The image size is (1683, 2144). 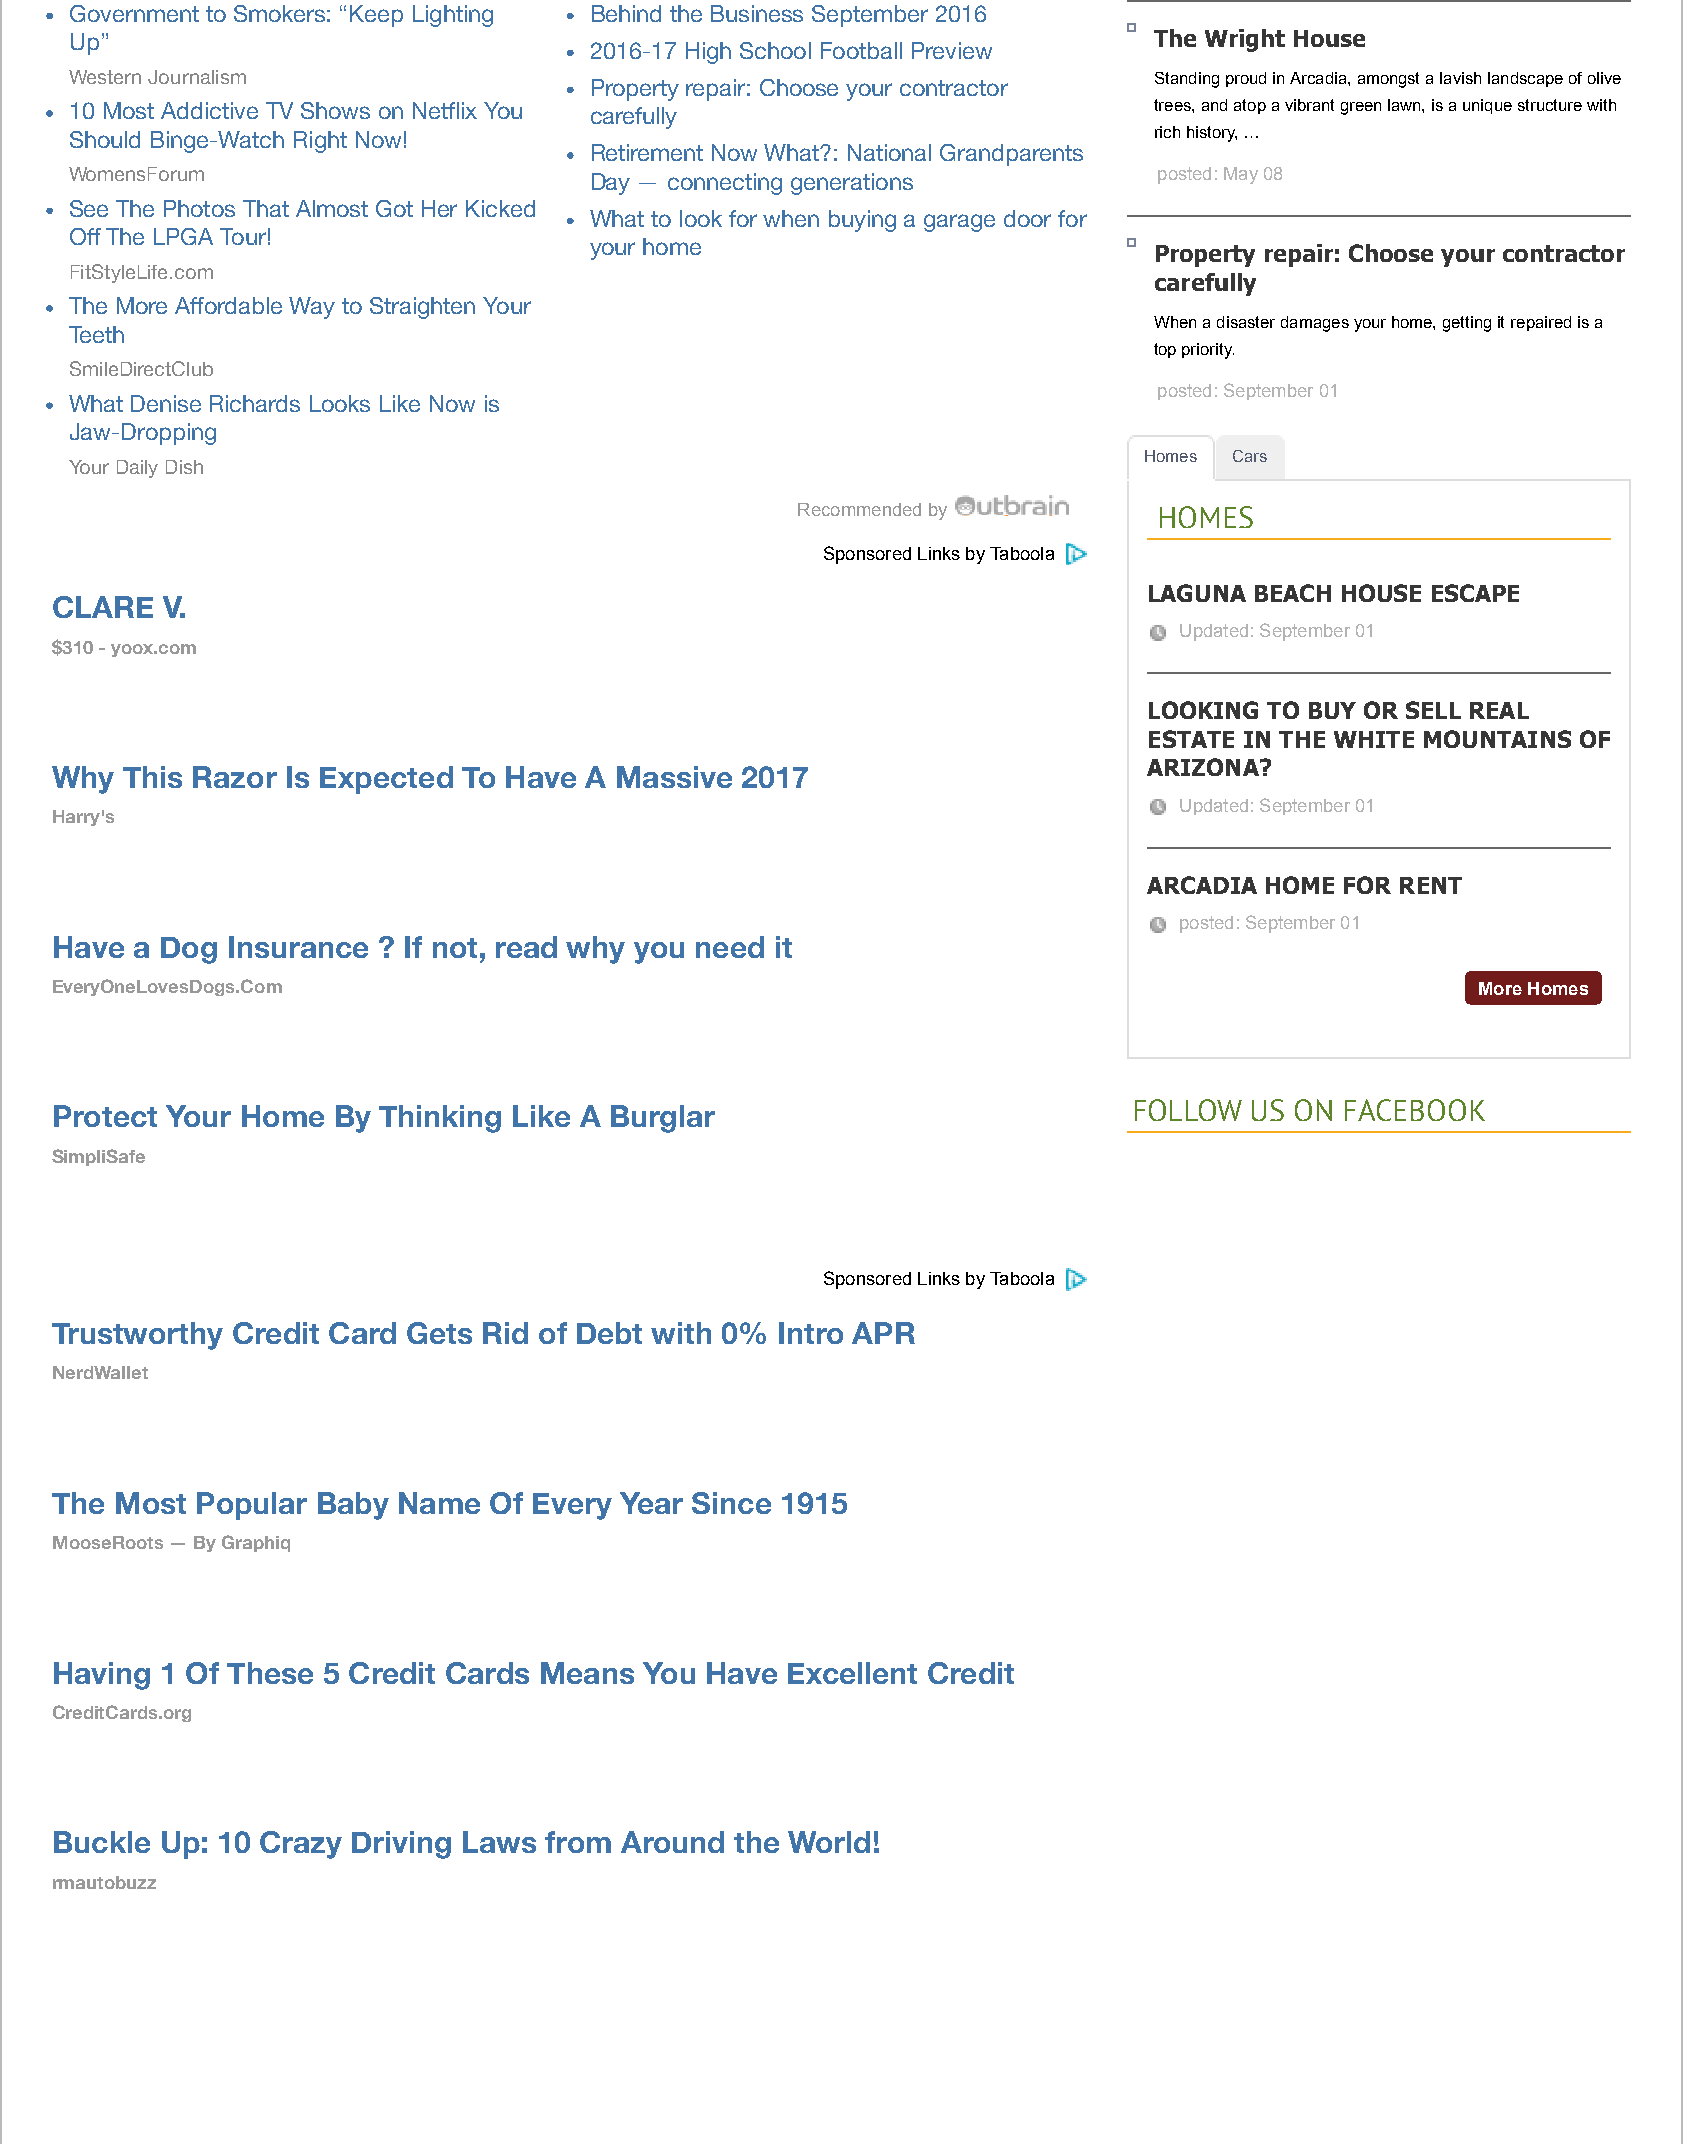 What do you see at coordinates (829, 1842) in the document?
I see `World` at bounding box center [829, 1842].
